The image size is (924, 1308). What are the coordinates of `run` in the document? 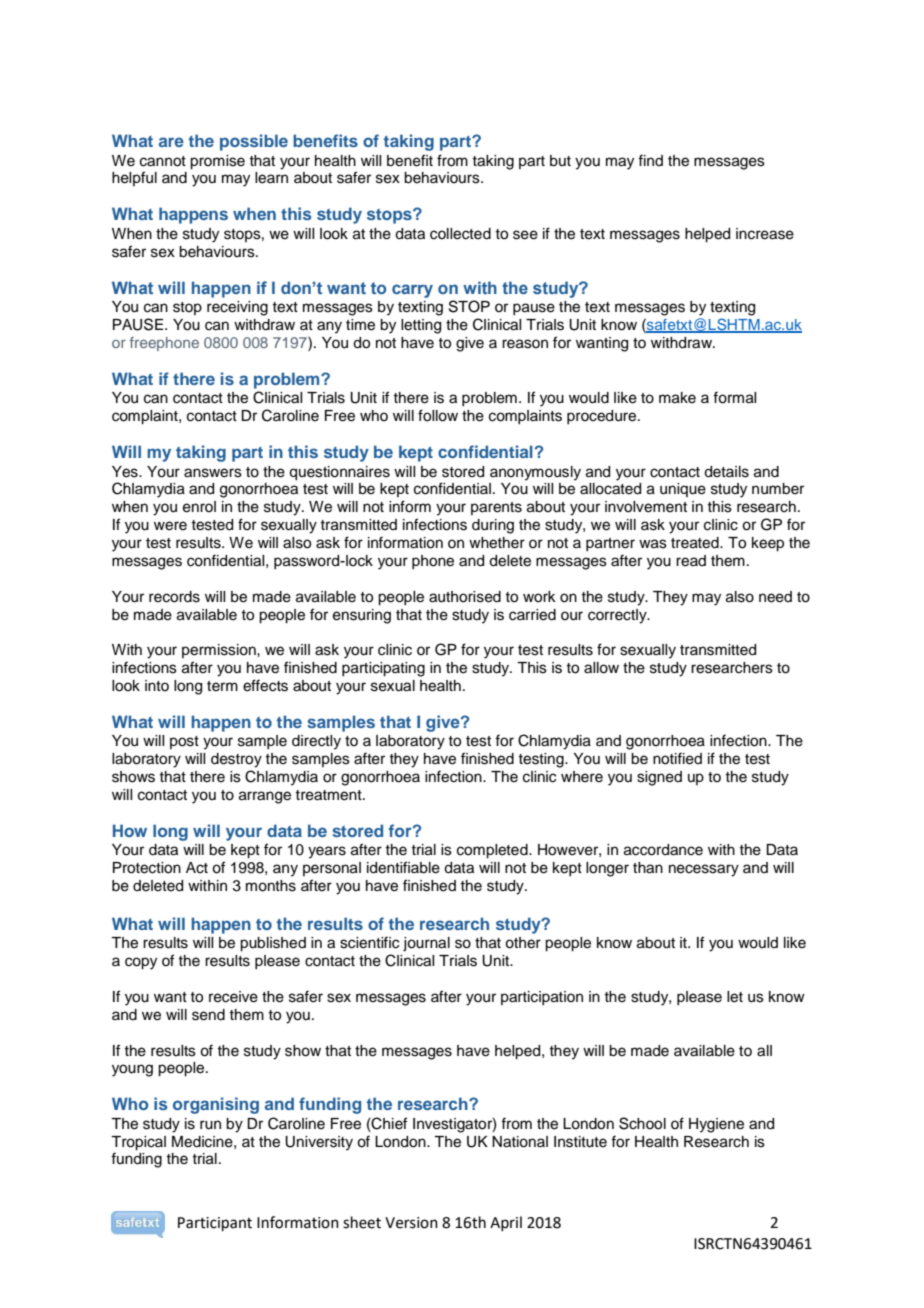 It's located at (210, 1125).
